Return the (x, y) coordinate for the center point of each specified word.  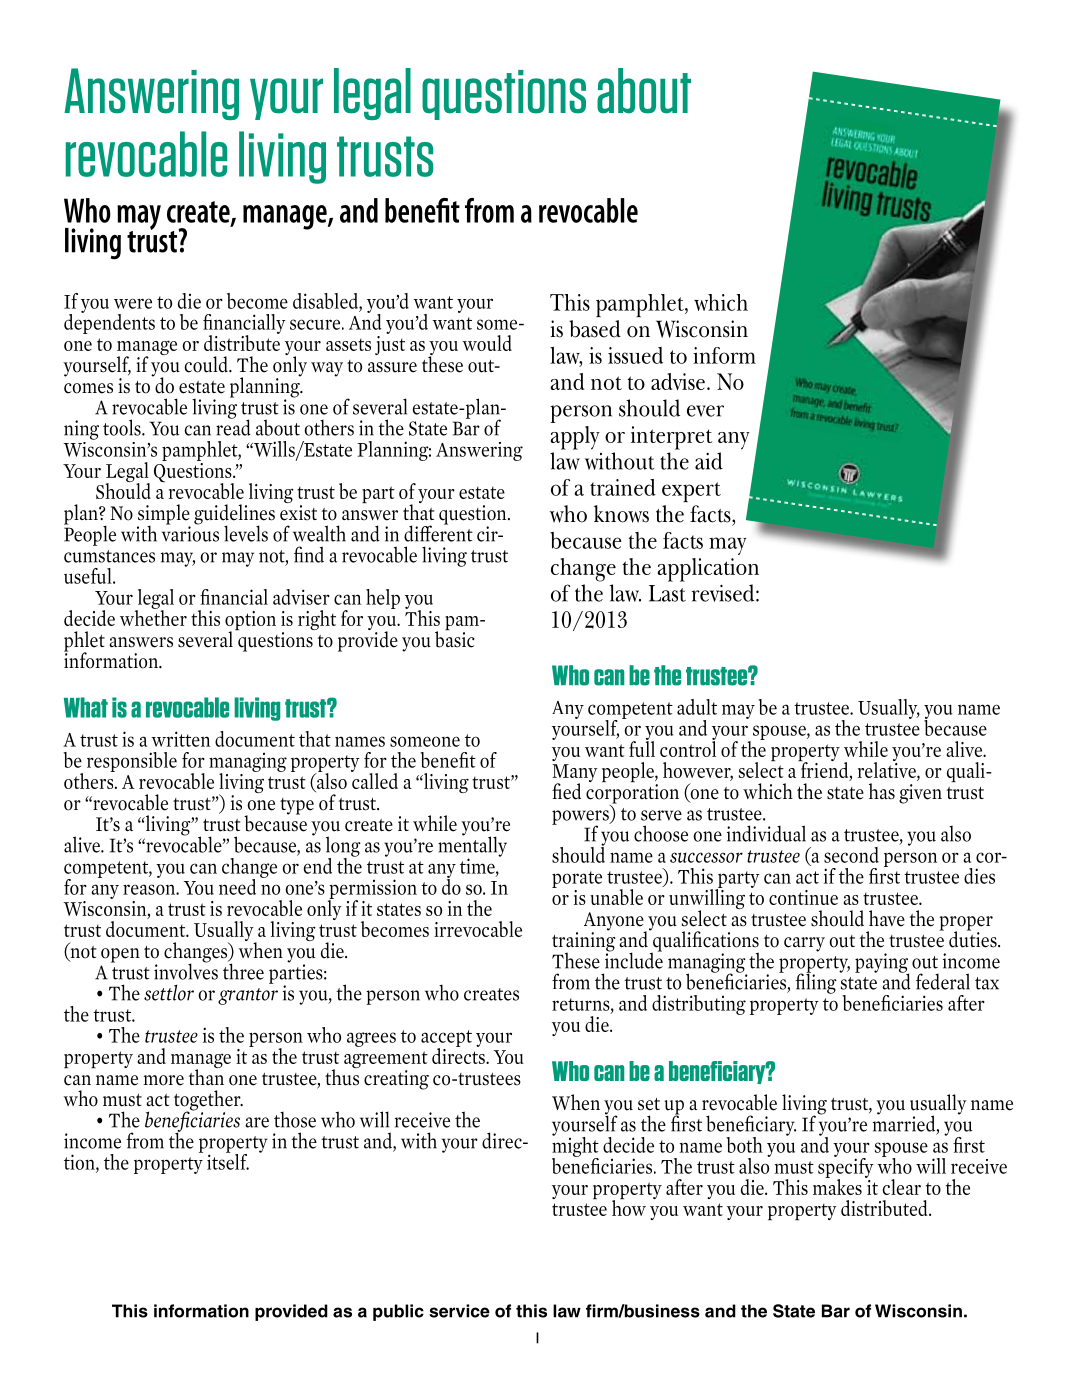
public (398, 1312)
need (237, 887)
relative (888, 770)
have (887, 918)
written (180, 739)
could (207, 364)
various (190, 533)
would (487, 343)
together (208, 1101)
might (575, 1146)
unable (616, 897)
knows (621, 514)
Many (575, 774)
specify (846, 1167)
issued (635, 355)
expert (691, 492)
